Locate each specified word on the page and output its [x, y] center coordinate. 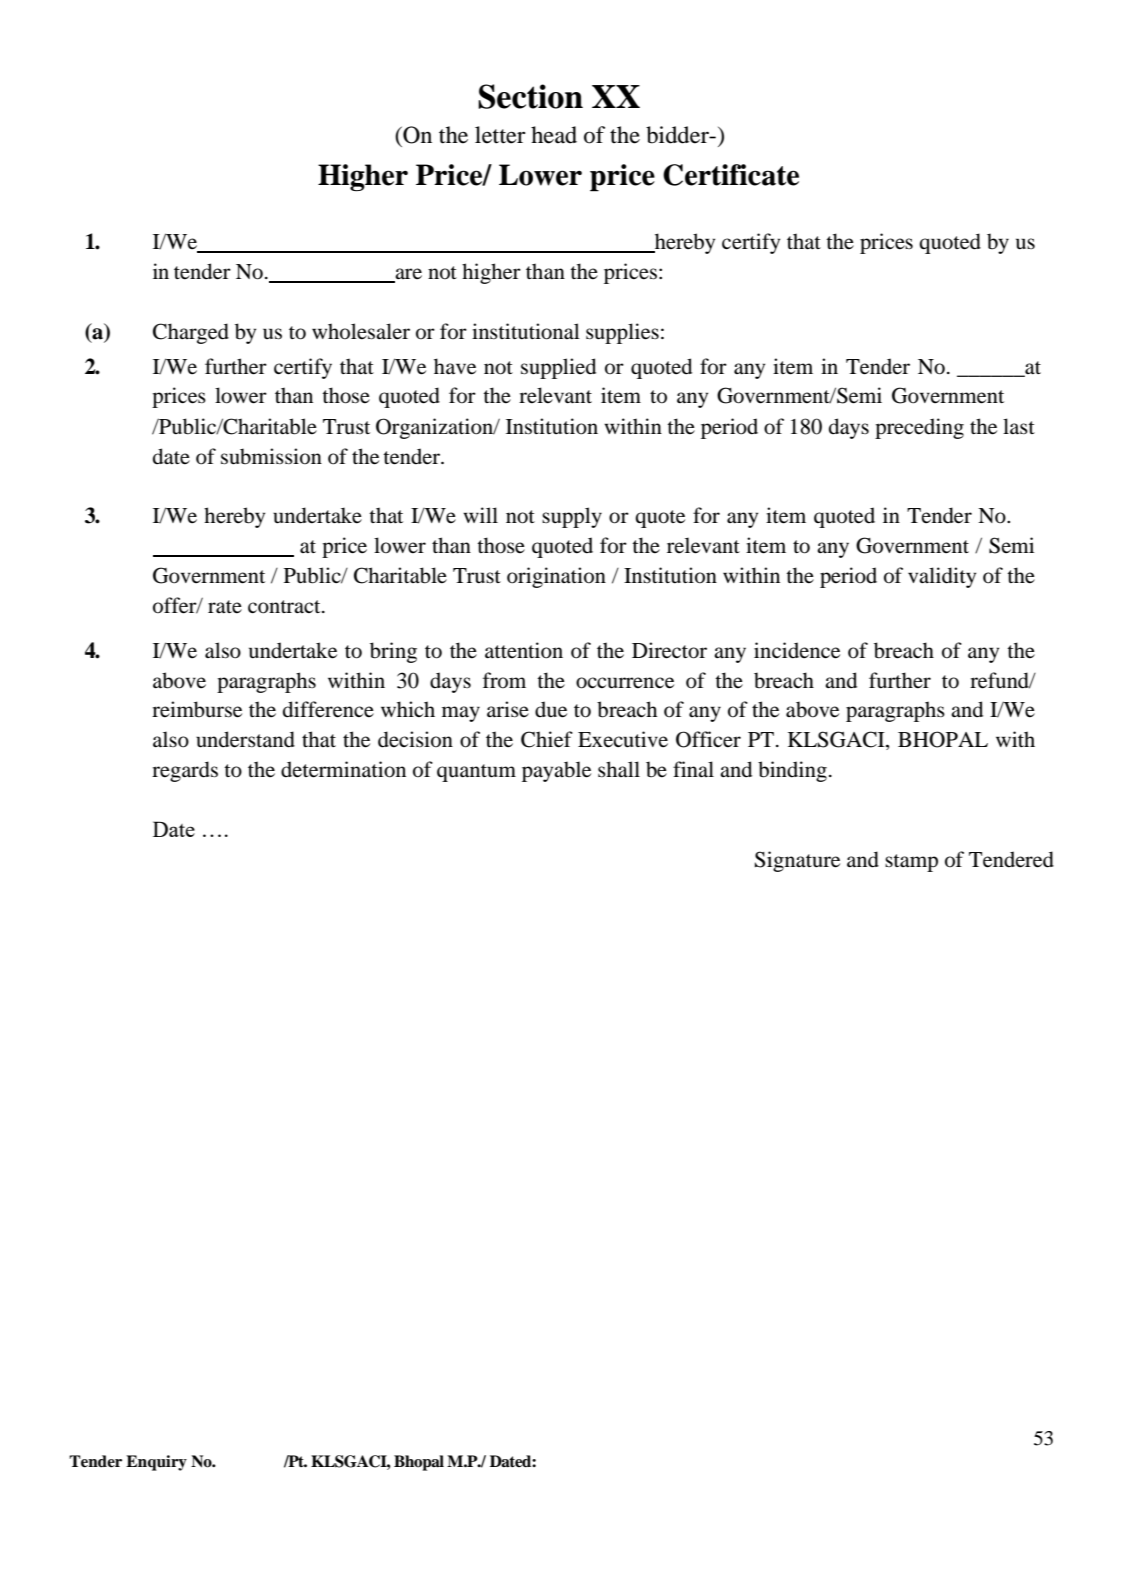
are [407, 275]
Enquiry [156, 1463]
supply [572, 517]
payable [556, 771]
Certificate [731, 175]
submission [271, 456]
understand [245, 739]
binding [792, 771]
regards [185, 771]
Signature [797, 861]
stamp [911, 863]
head [554, 135]
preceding [919, 428]
